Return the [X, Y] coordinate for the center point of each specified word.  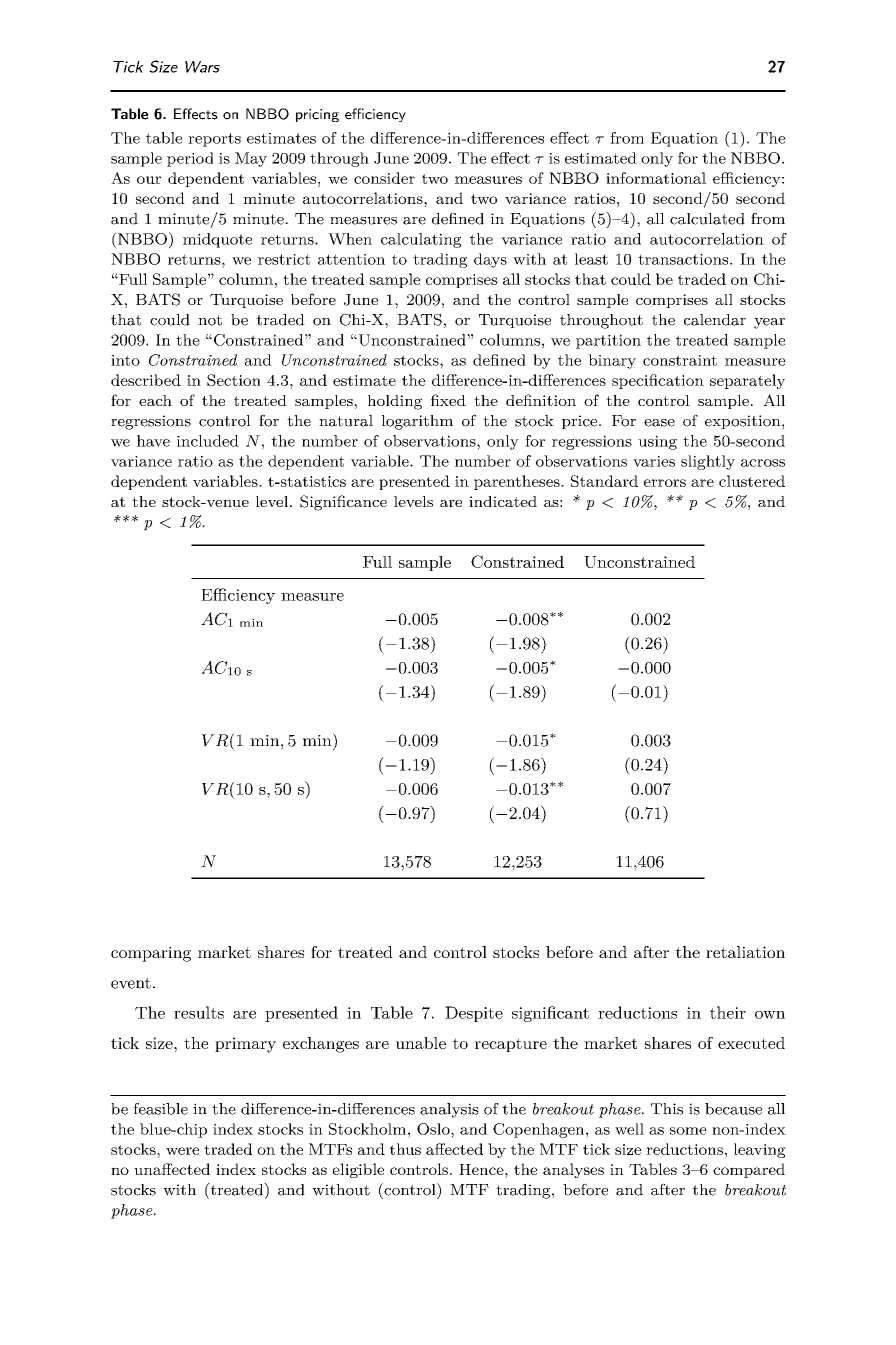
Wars [202, 67]
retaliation [745, 952]
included [208, 441]
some [688, 1131]
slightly [708, 462]
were [182, 1151]
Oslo [434, 1129]
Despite [474, 1014]
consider [384, 178]
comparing [151, 954]
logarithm [417, 422]
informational [656, 178]
